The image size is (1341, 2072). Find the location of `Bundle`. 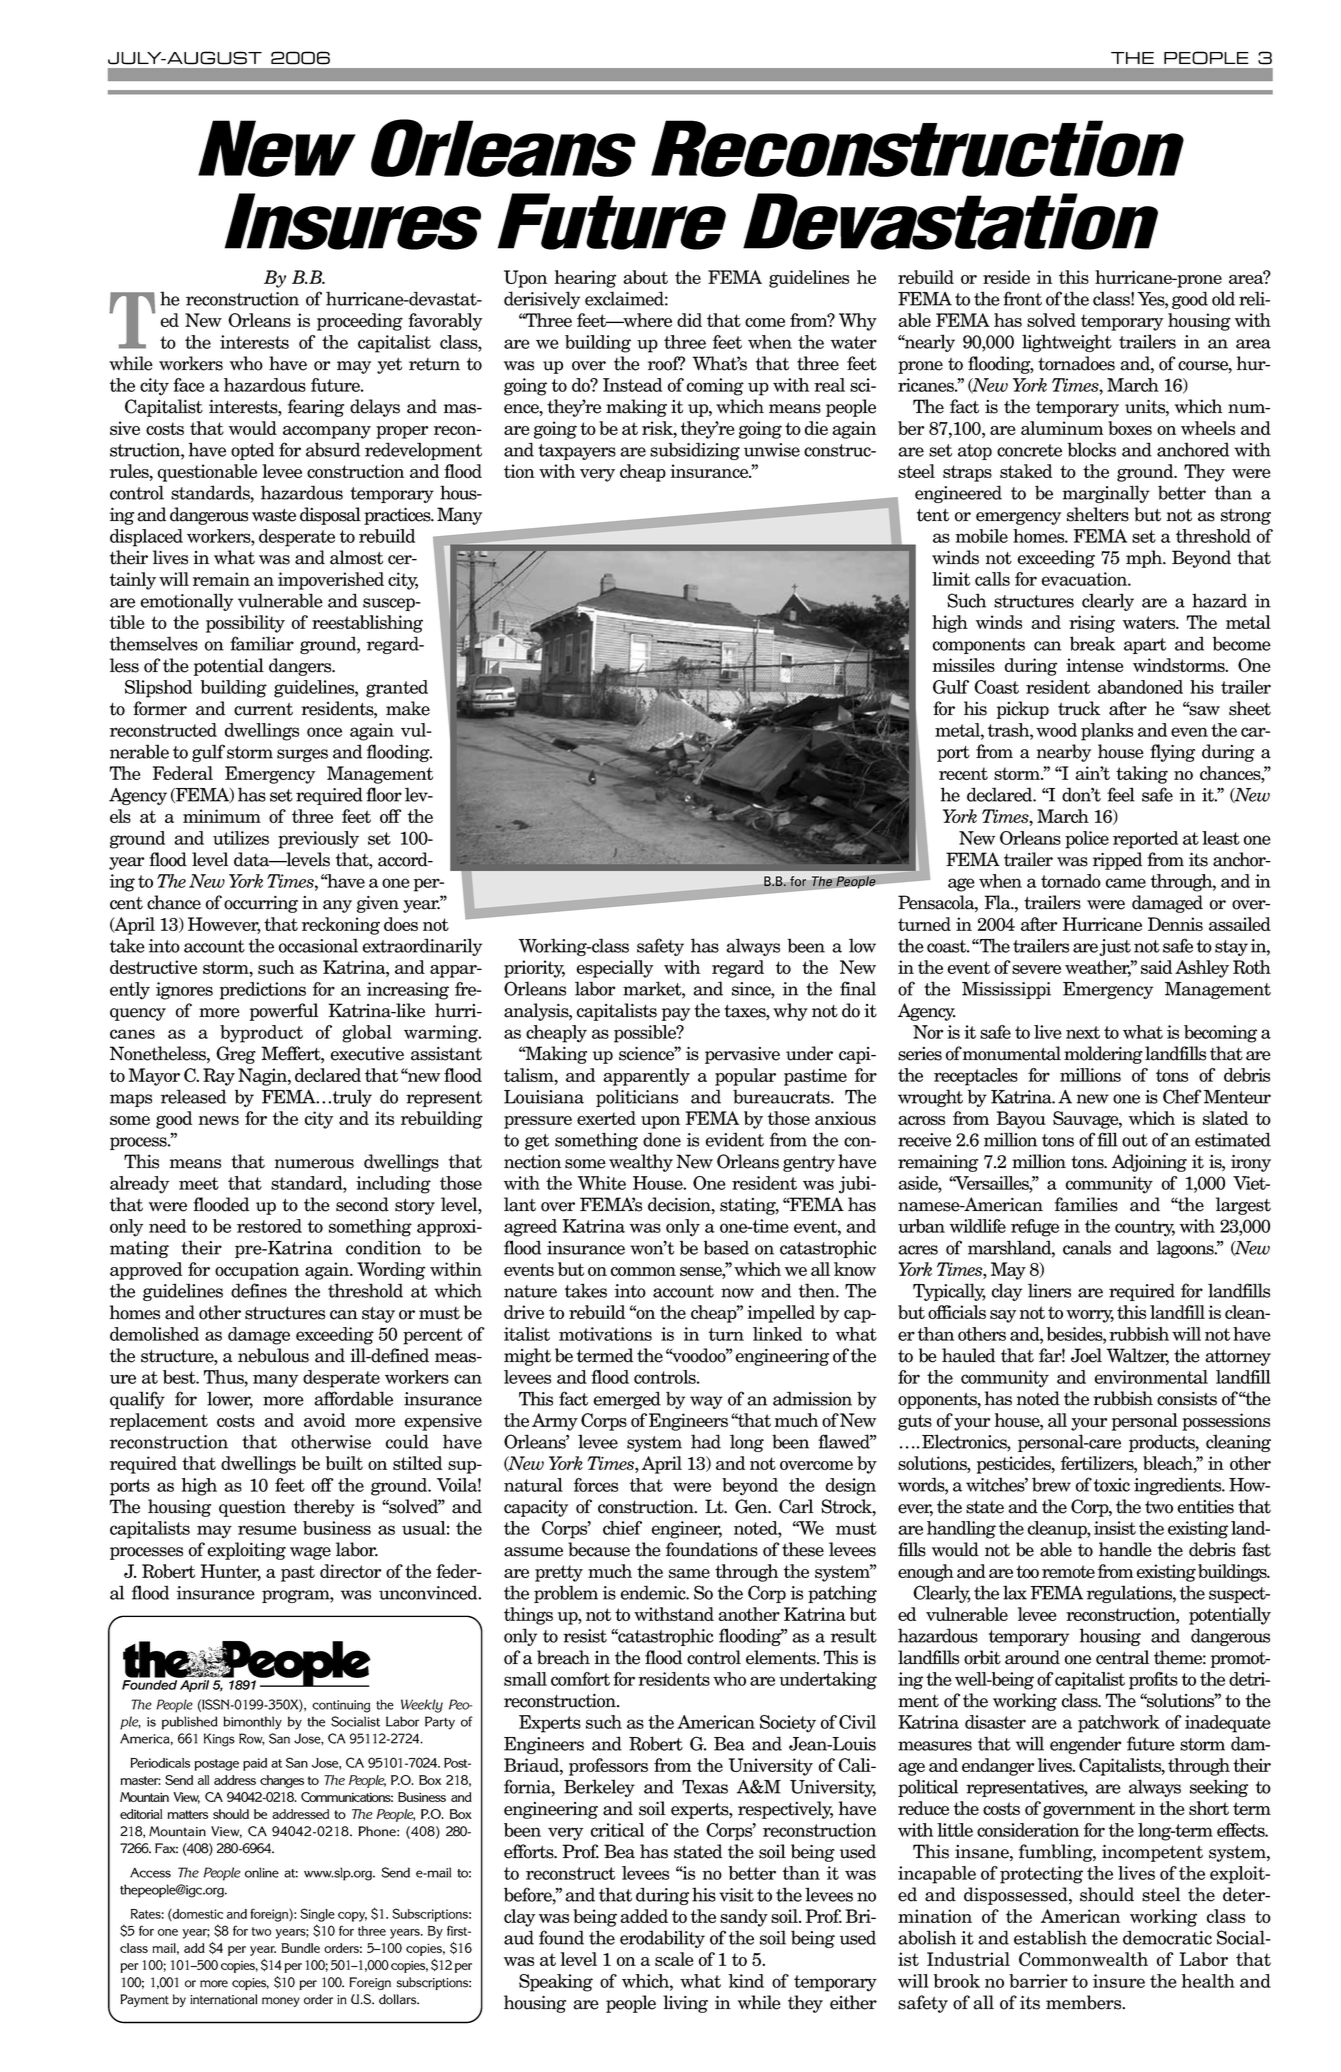

Bundle is located at coordinates (300, 1948).
